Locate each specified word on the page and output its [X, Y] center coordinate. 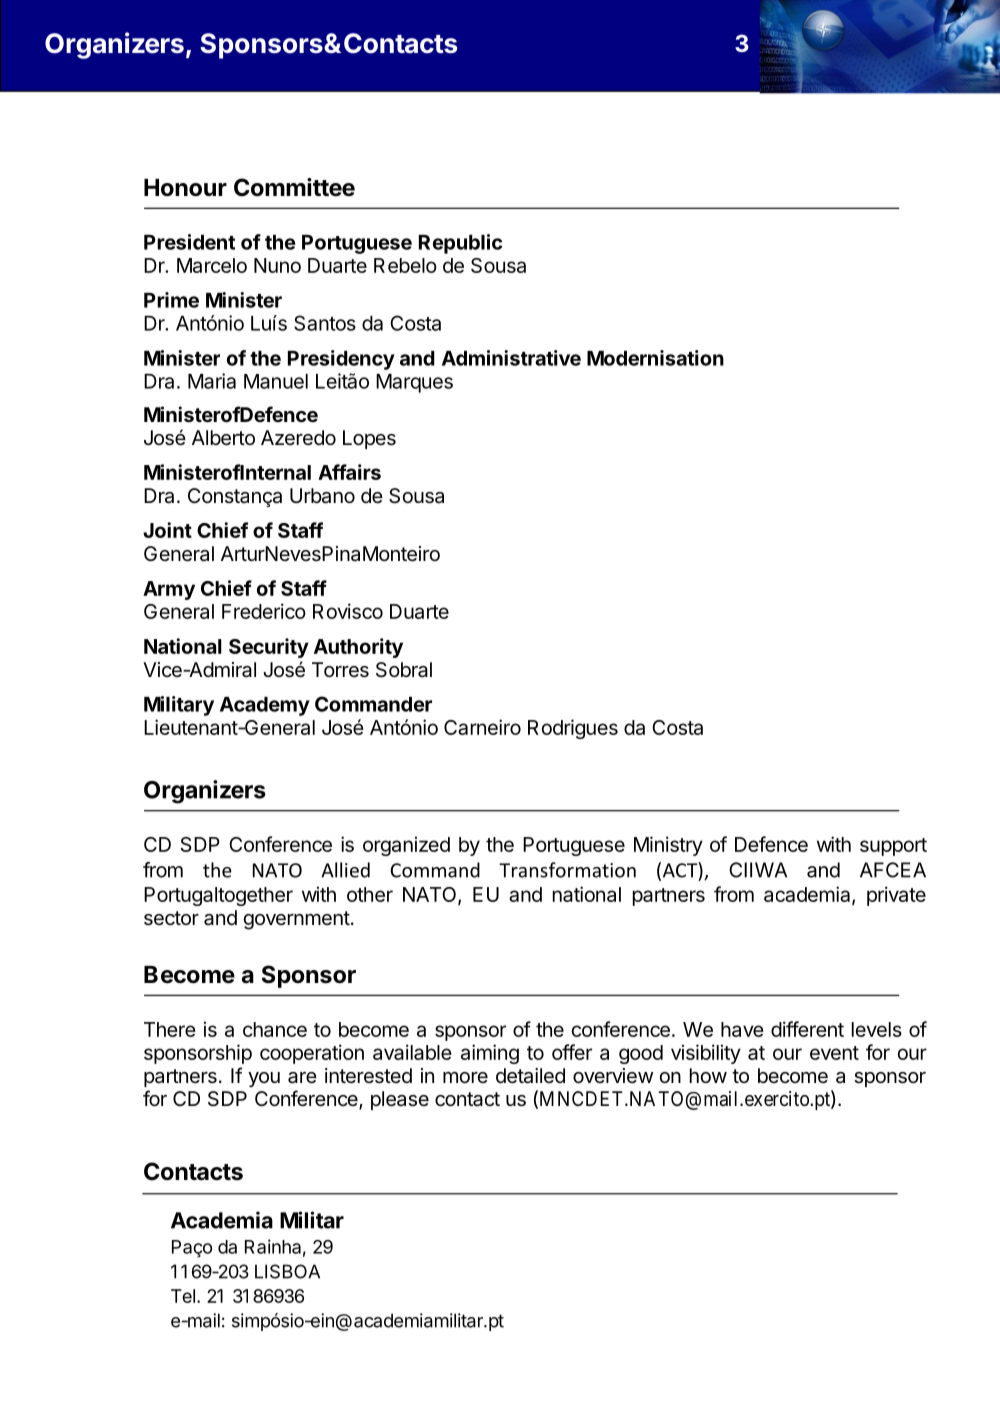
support [893, 847]
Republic [460, 244]
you [264, 1079]
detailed [530, 1076]
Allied [345, 870]
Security [269, 648]
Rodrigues [573, 729]
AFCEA [893, 870]
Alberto [223, 438]
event [834, 1053]
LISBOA [287, 1271]
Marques [414, 383]
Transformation [567, 870]
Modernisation [655, 358]
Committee [294, 187]
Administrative [511, 358]
